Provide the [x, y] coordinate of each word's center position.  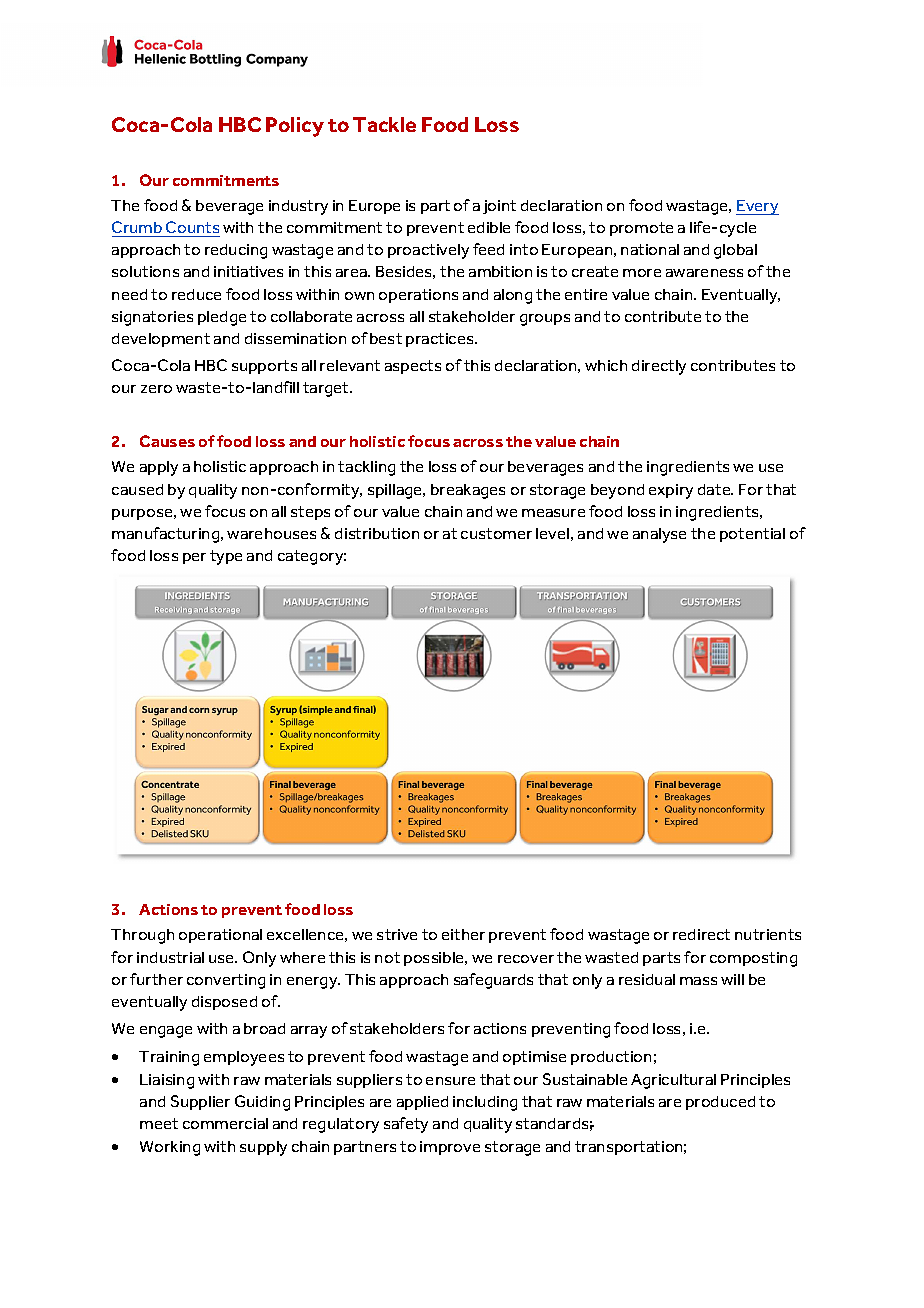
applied [422, 1103]
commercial [225, 1123]
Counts [192, 227]
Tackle [384, 124]
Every [757, 207]
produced [720, 1103]
